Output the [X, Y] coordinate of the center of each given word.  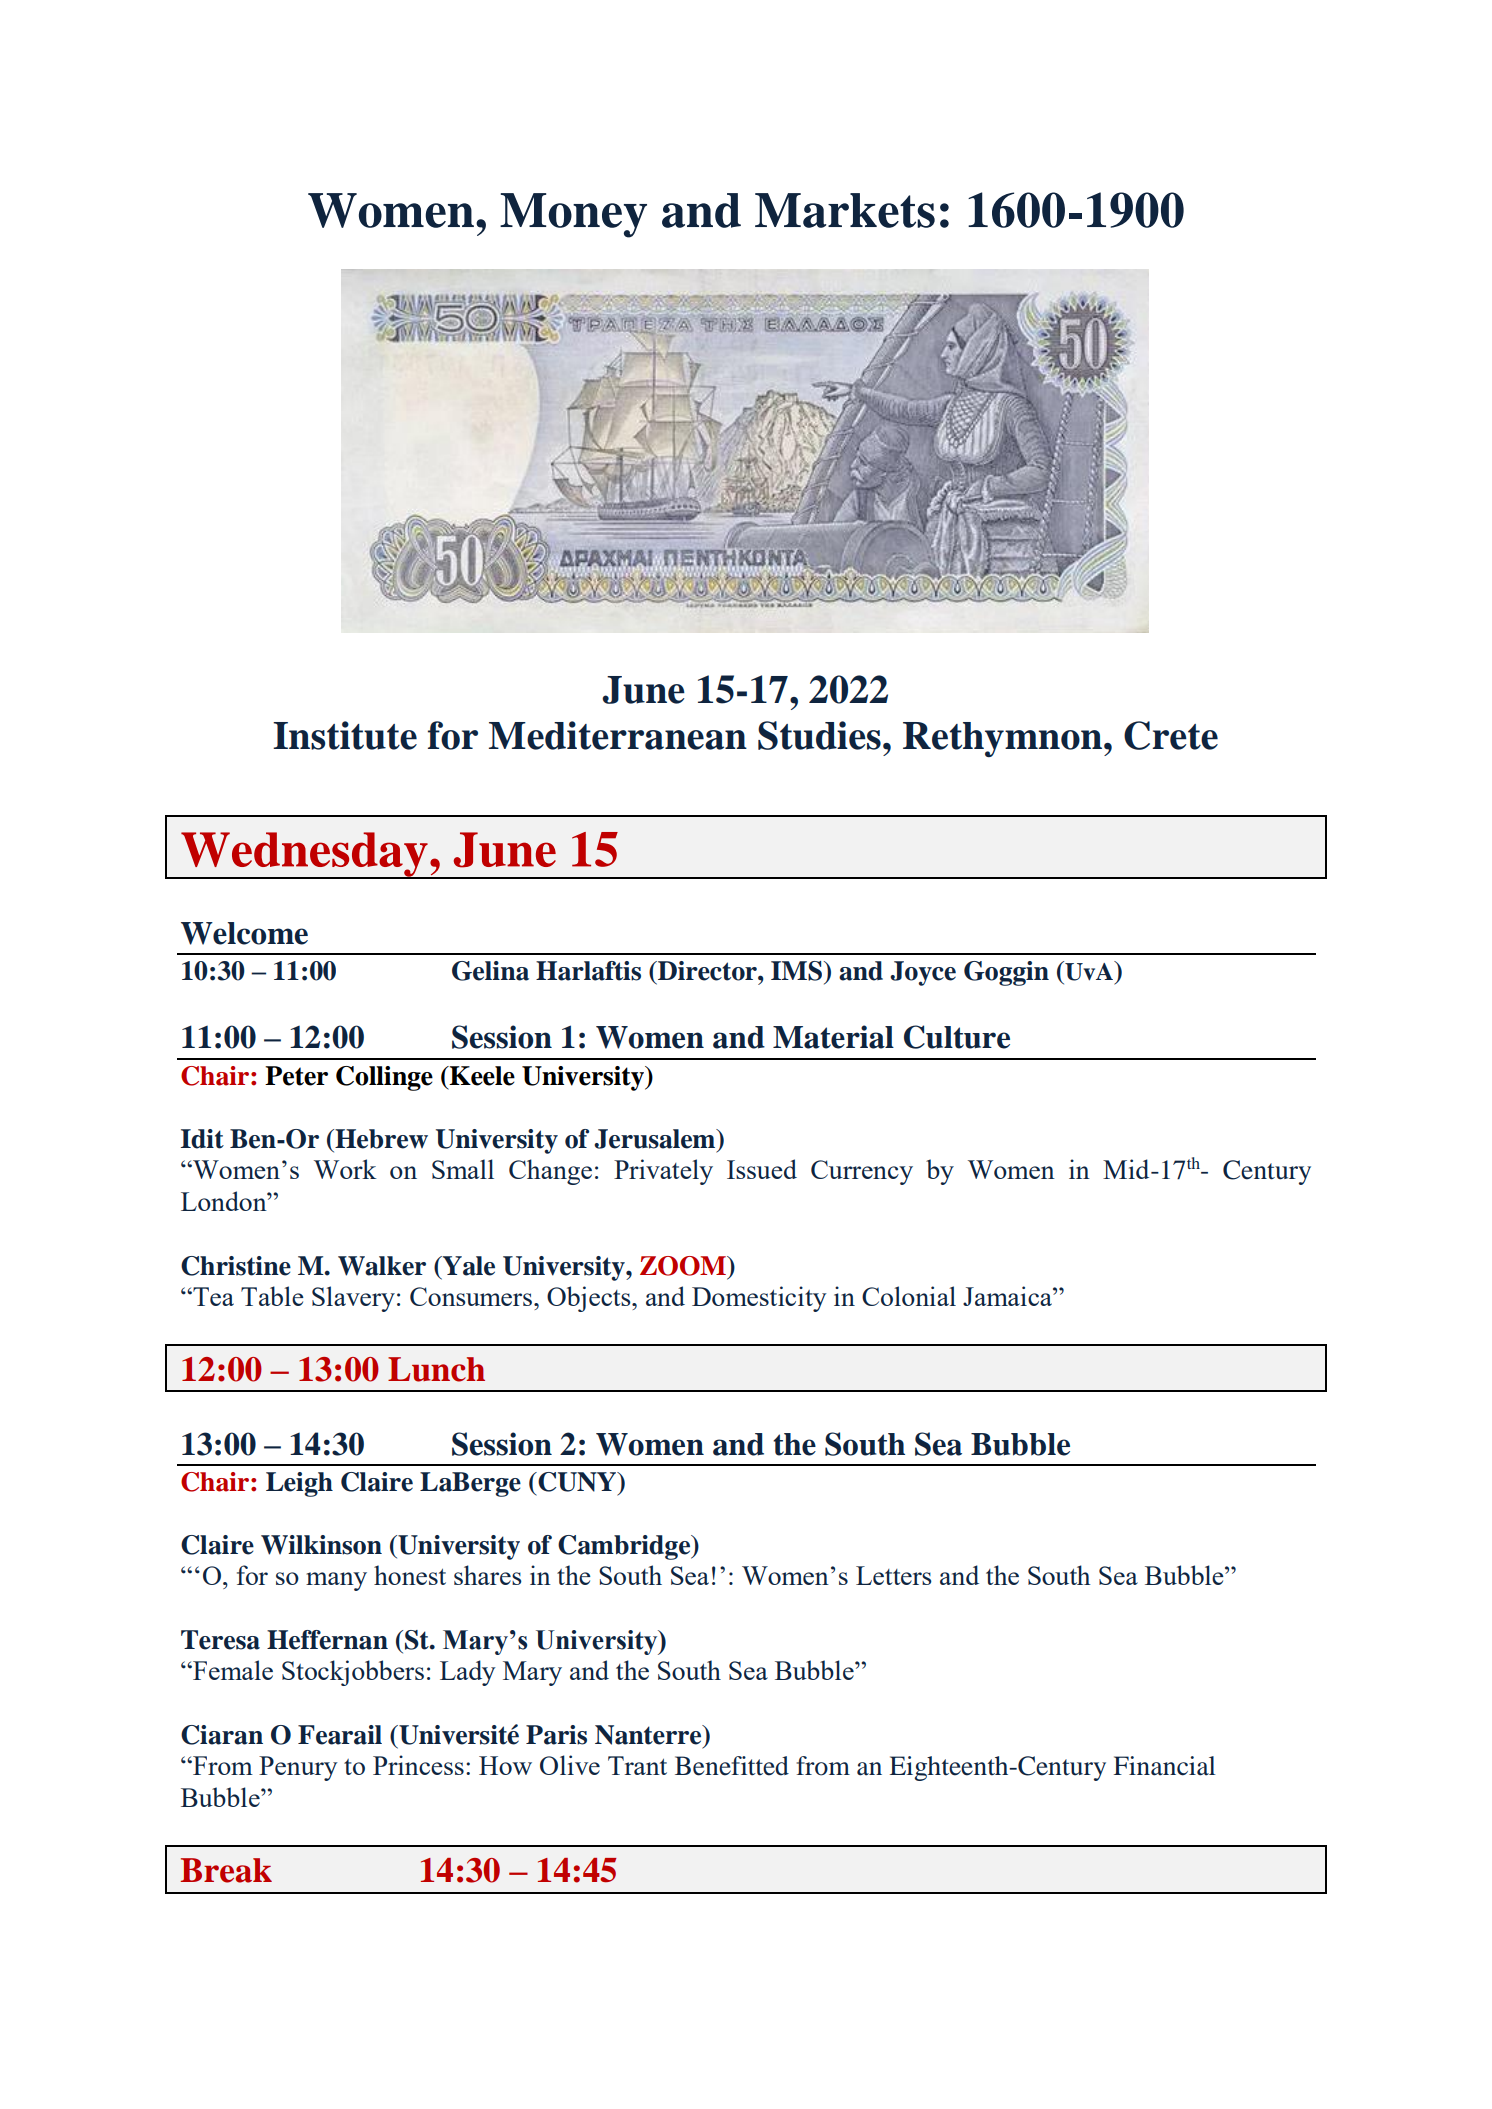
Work [345, 1169]
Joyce [923, 973]
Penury [298, 1768]
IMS [796, 971]
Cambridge [625, 1547]
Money [573, 215]
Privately [663, 1172]
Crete [1171, 735]
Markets [845, 210]
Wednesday [304, 855]
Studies [819, 735]
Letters [894, 1575]
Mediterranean [618, 735]
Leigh [299, 1484]
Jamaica [1008, 1296]
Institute [345, 735]
